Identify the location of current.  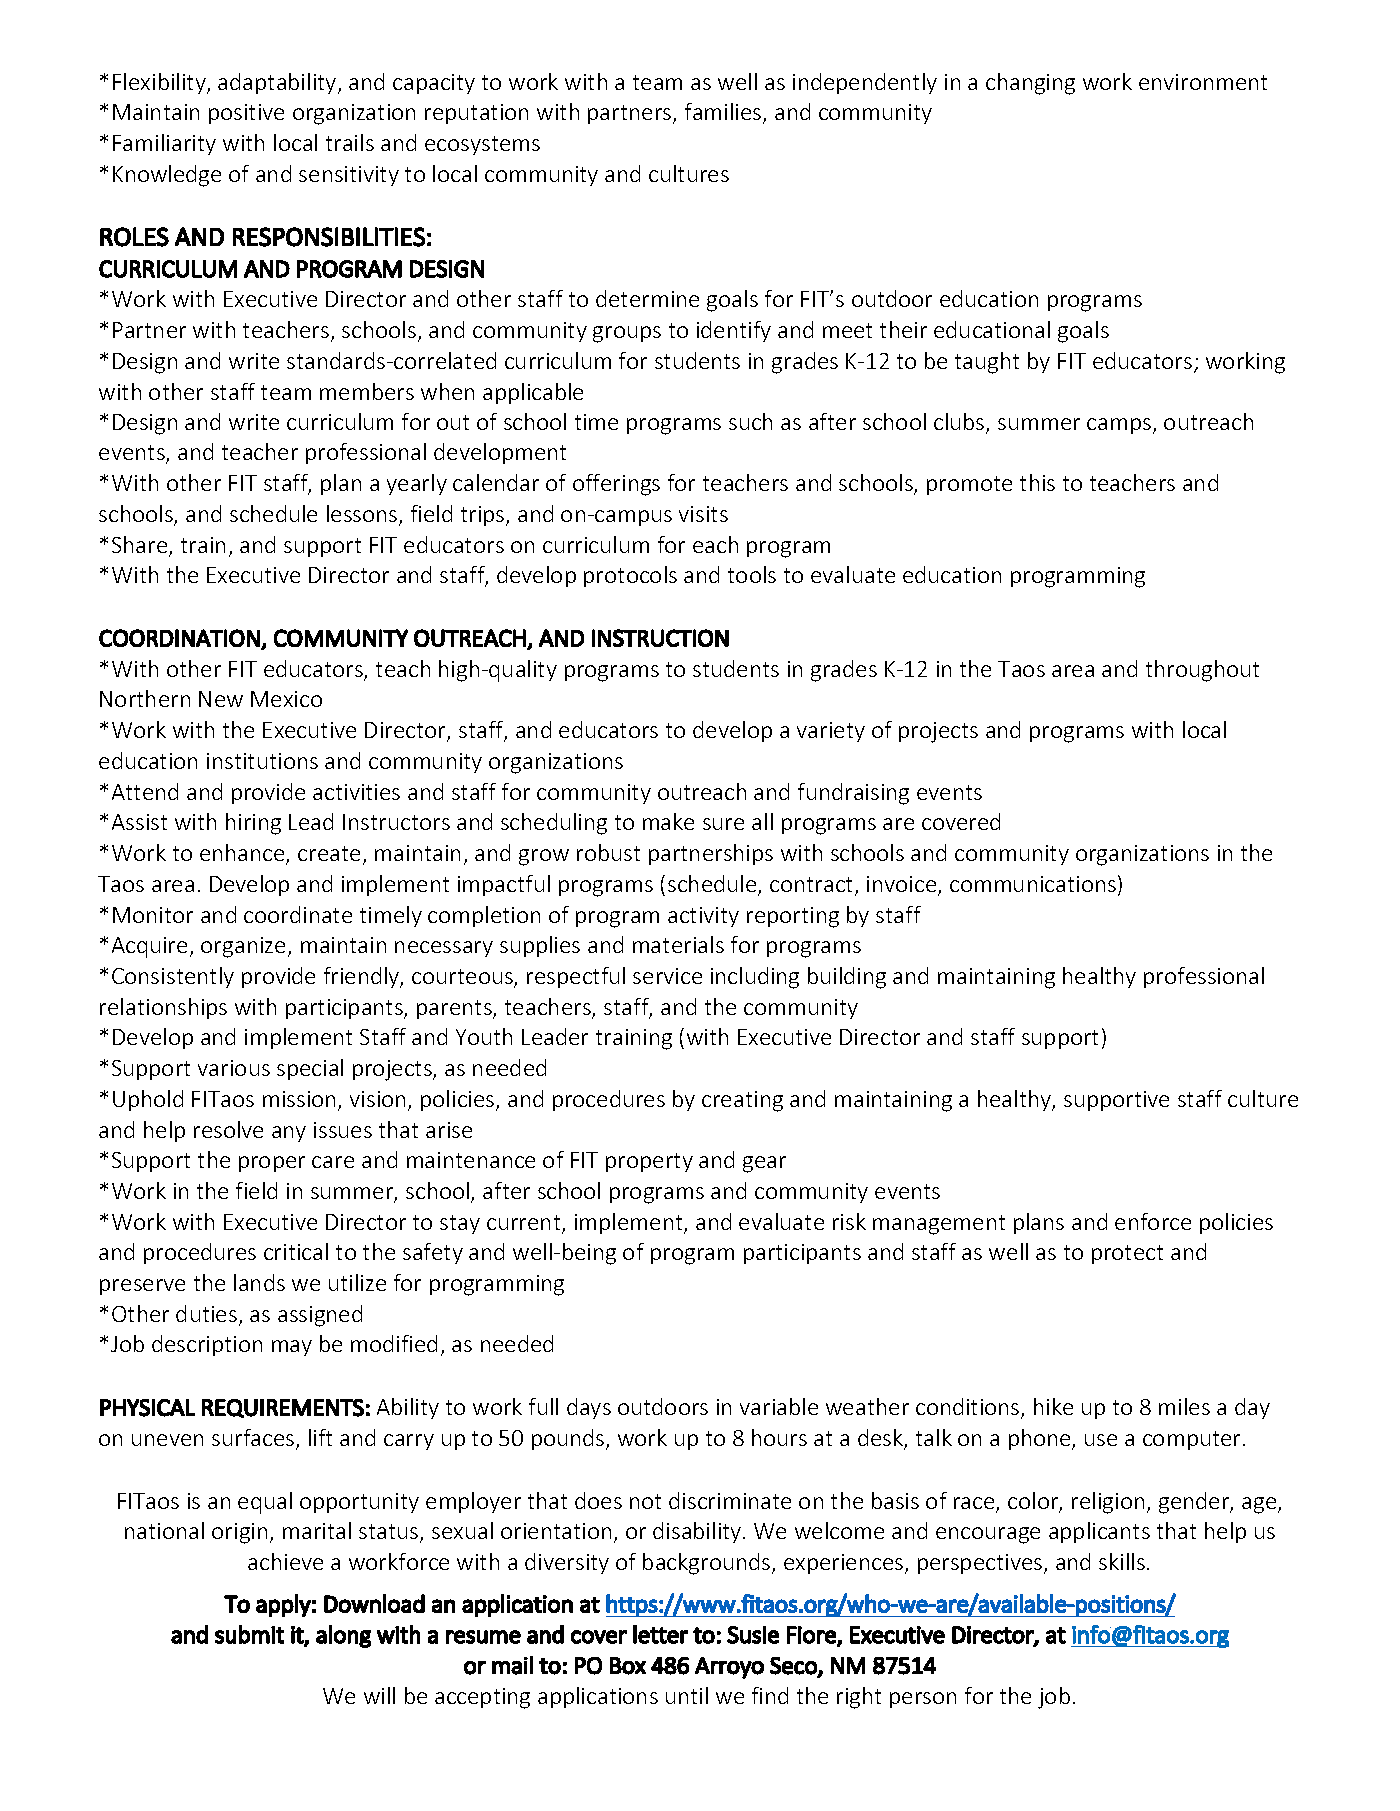
(525, 1224).
